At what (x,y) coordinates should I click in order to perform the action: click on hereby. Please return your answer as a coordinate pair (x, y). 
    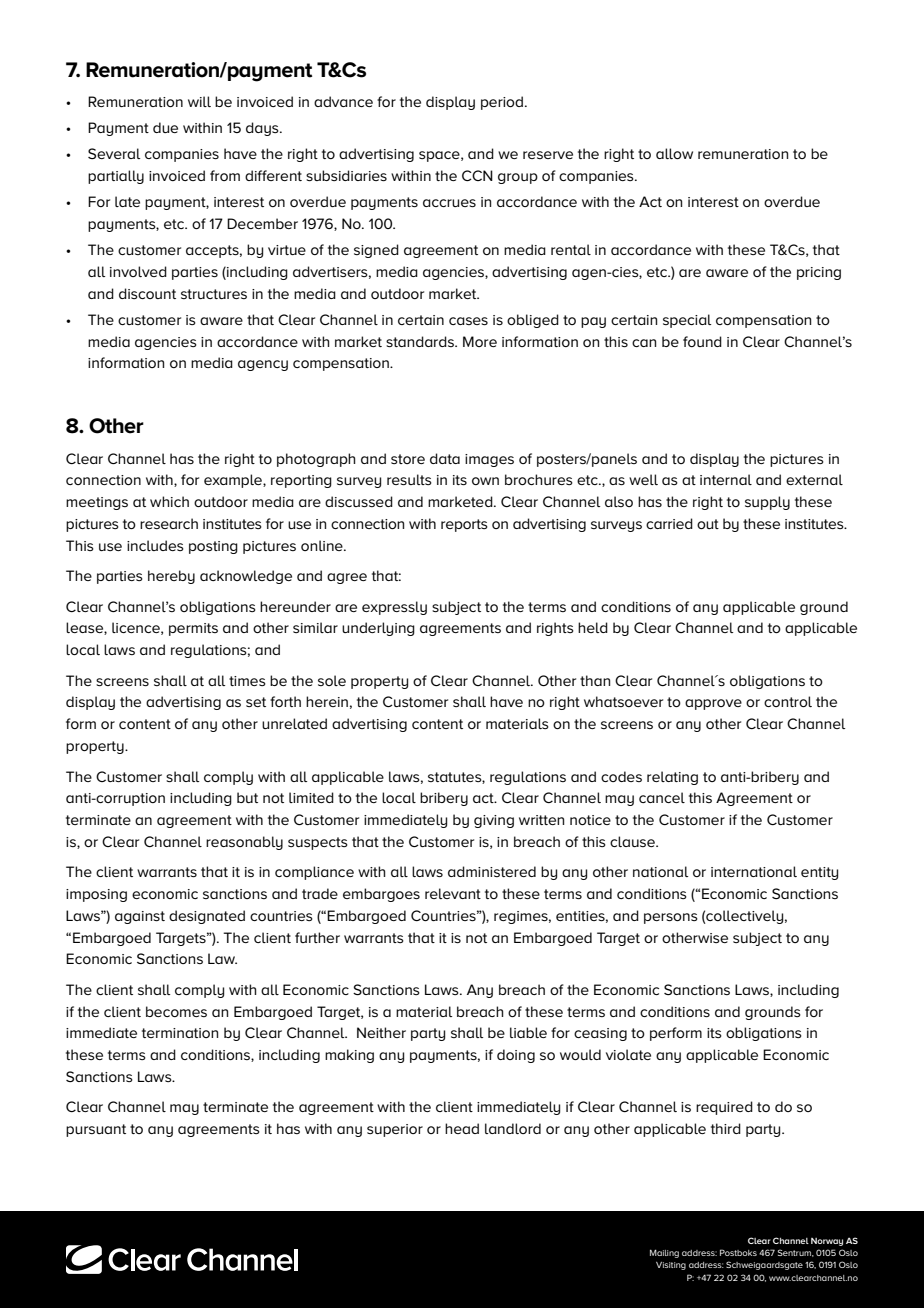
    Looking at the image, I should click on (171, 577).
